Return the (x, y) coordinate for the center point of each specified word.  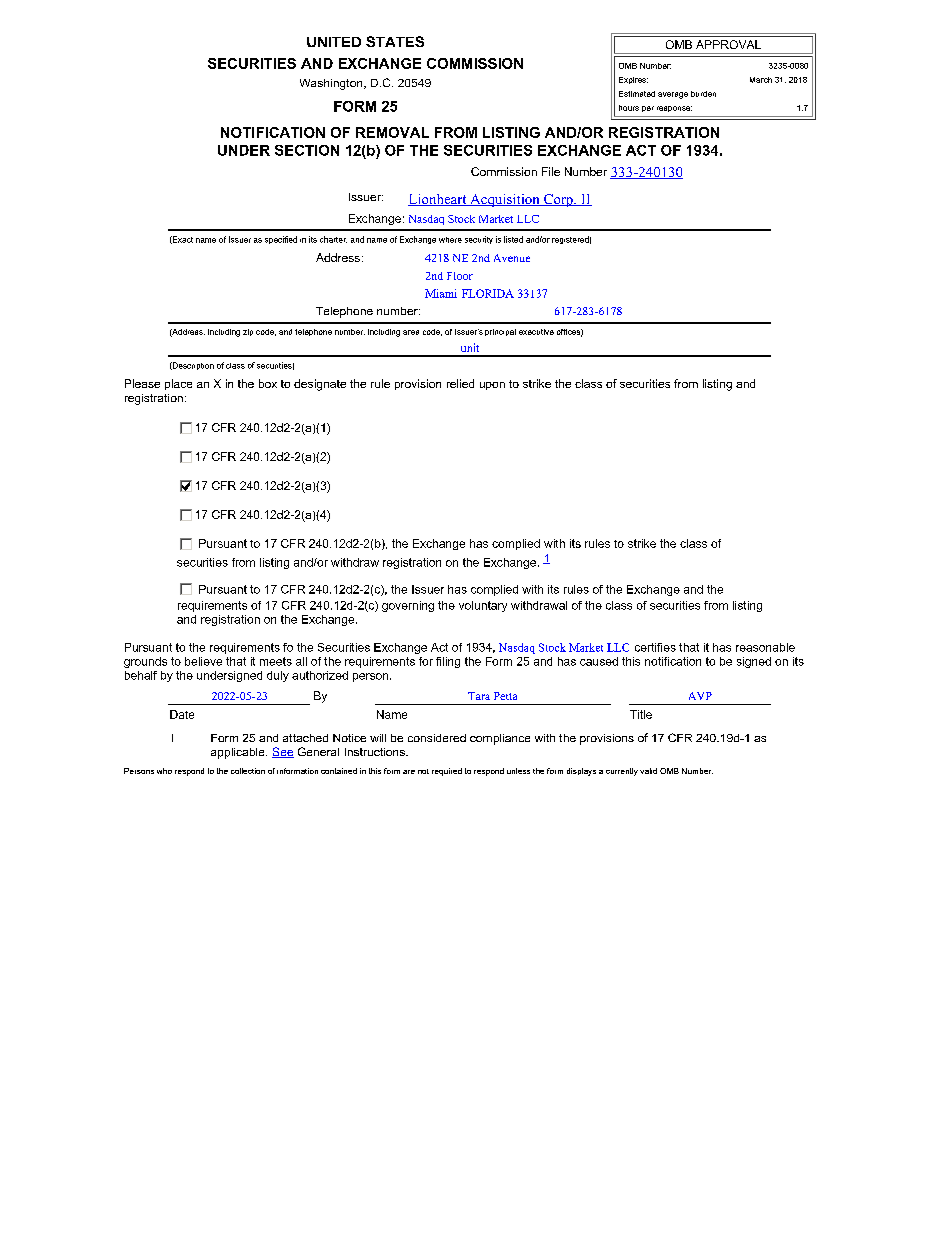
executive (536, 332)
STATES (395, 41)
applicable (239, 753)
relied (460, 383)
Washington (332, 84)
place (178, 384)
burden (703, 94)
